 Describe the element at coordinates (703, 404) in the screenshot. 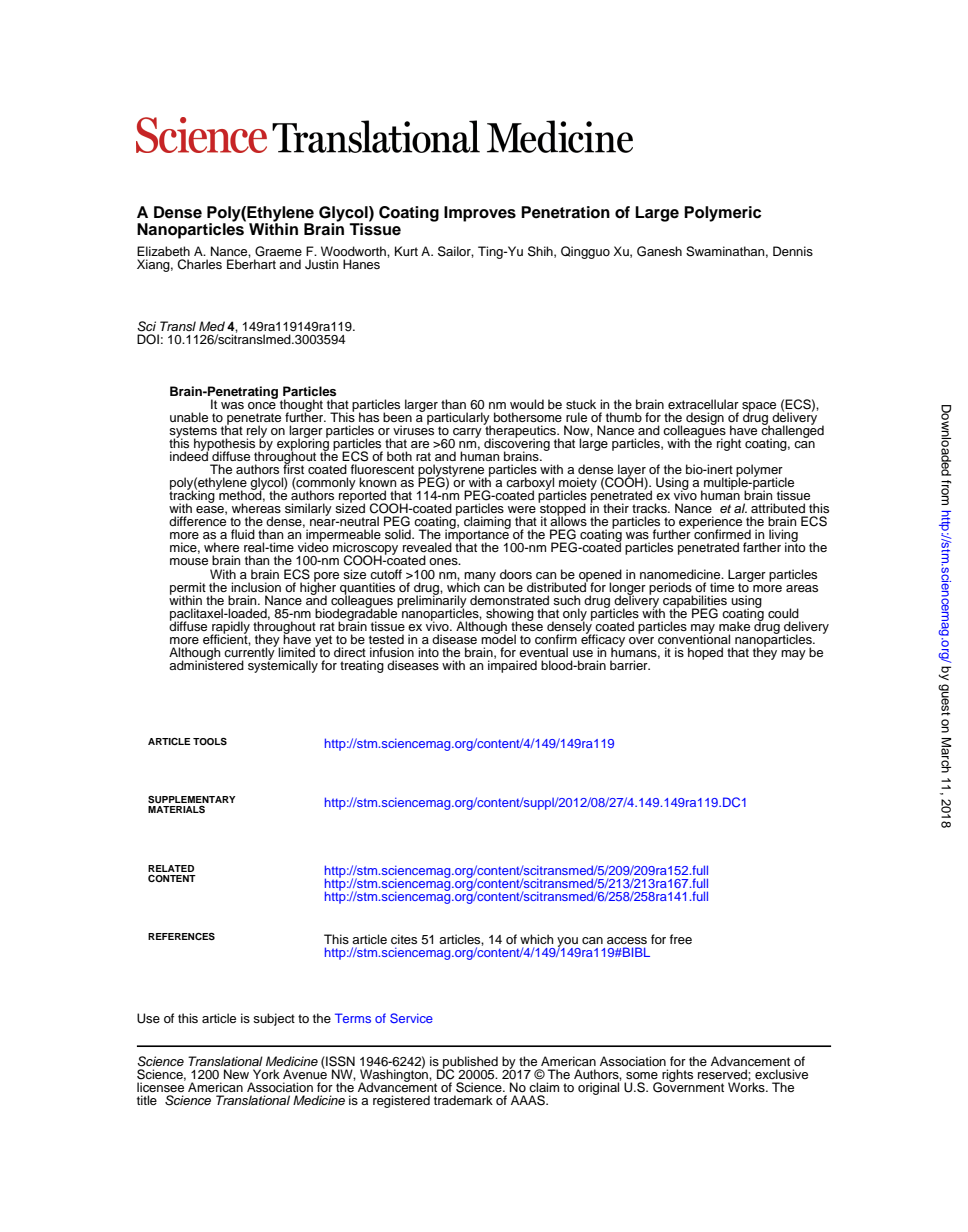

I see `extracellular` at that location.
